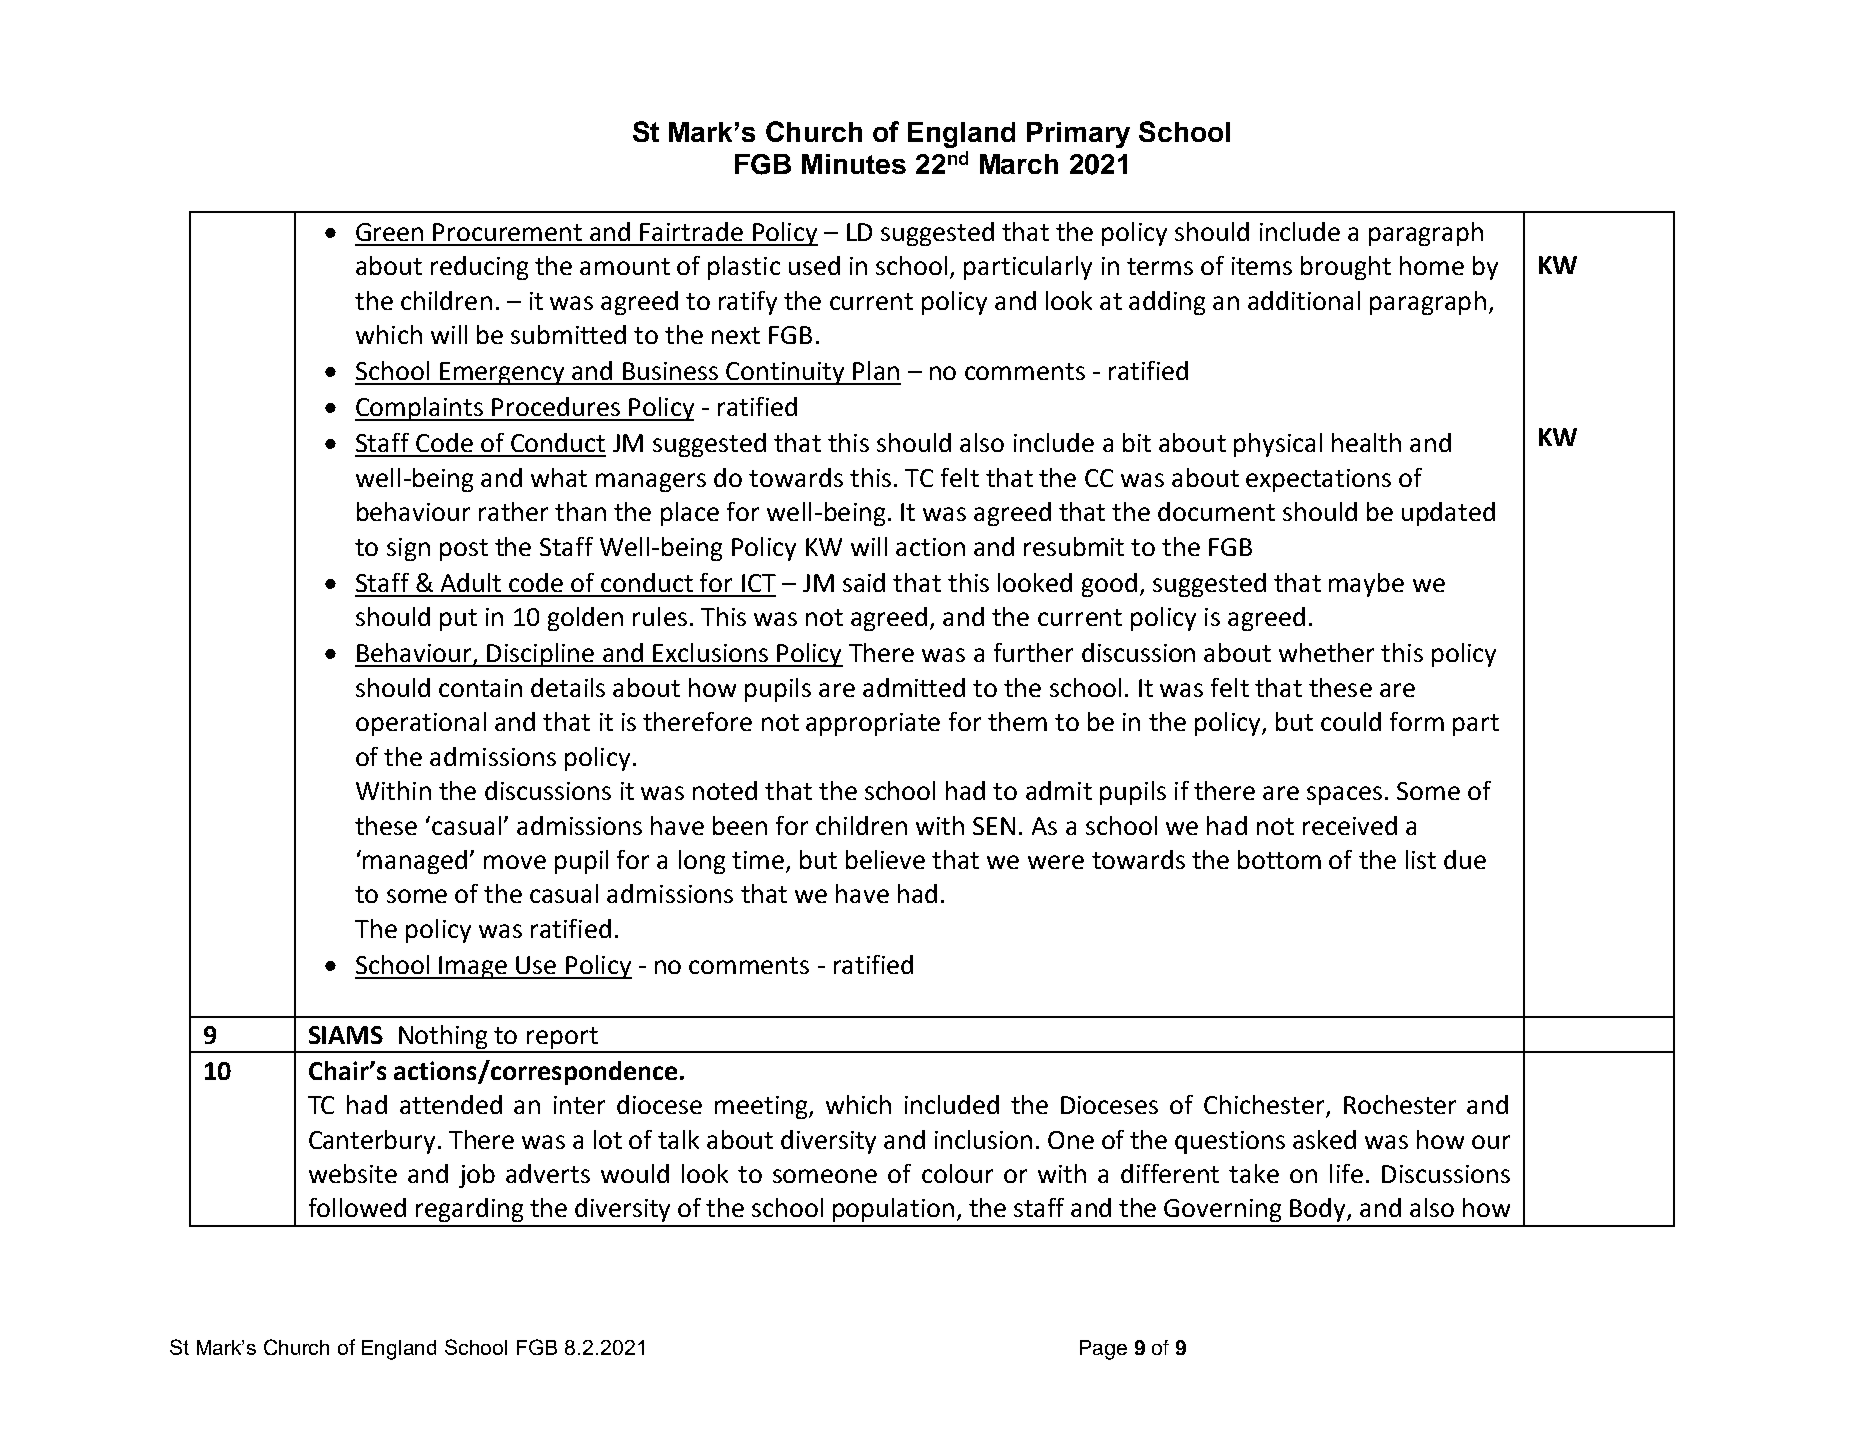 This screenshot has width=1864, height=1440. What do you see at coordinates (1366, 442) in the screenshot?
I see `health` at bounding box center [1366, 442].
